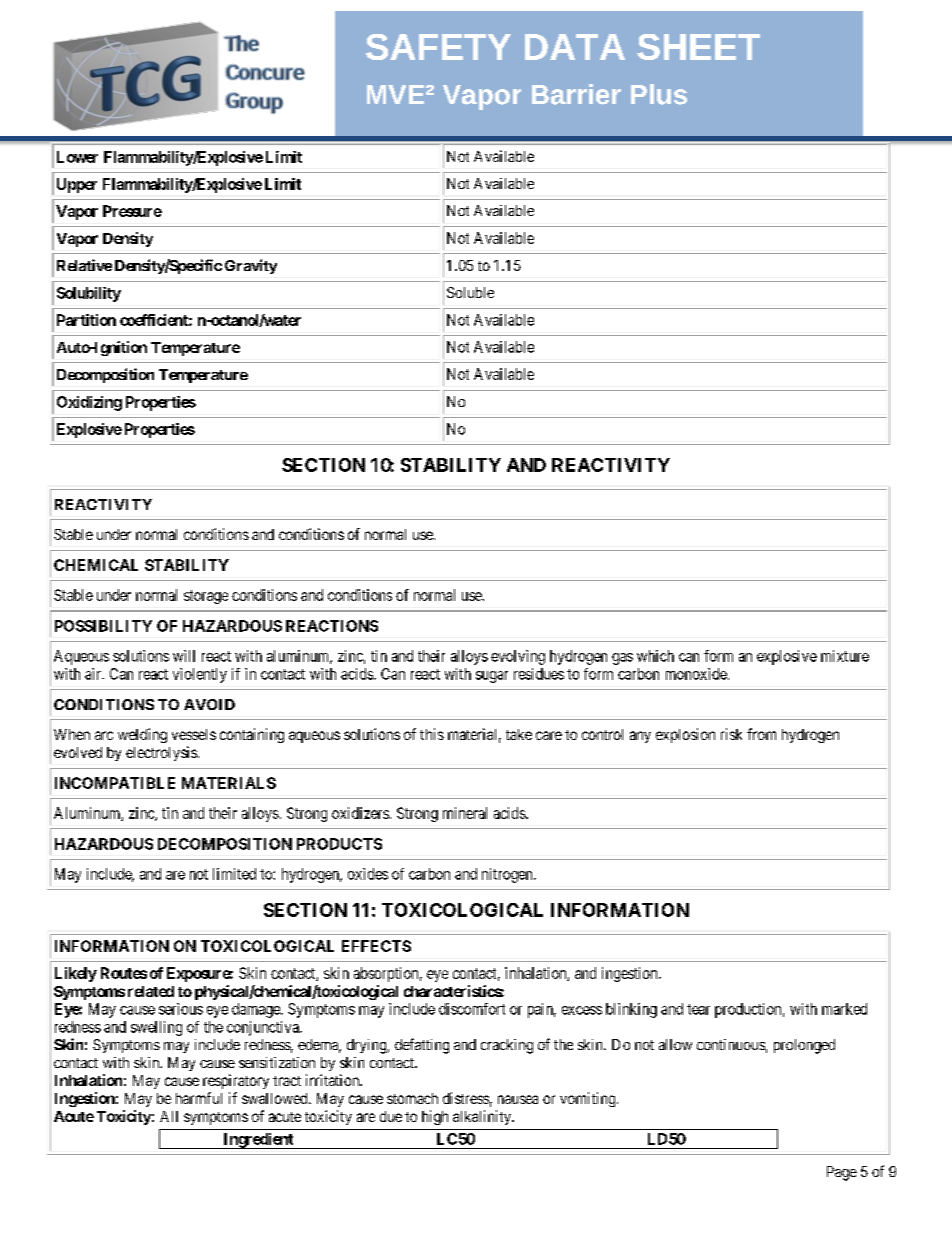 Image resolution: width=952 pixels, height=1233 pixels. Describe the element at coordinates (77, 157) in the screenshot. I see `Lower` at that location.
